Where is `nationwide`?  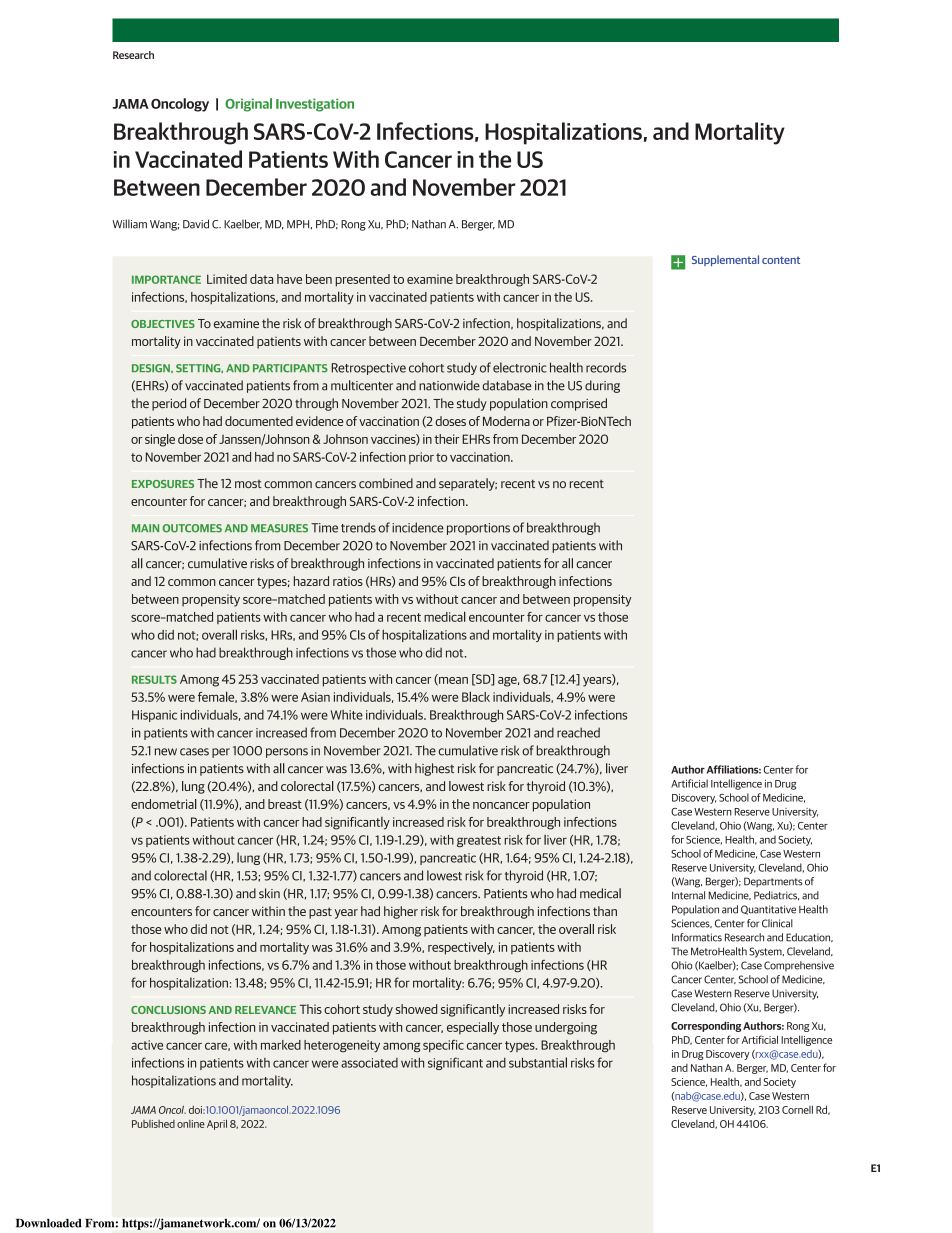 nationwide is located at coordinates (449, 385).
